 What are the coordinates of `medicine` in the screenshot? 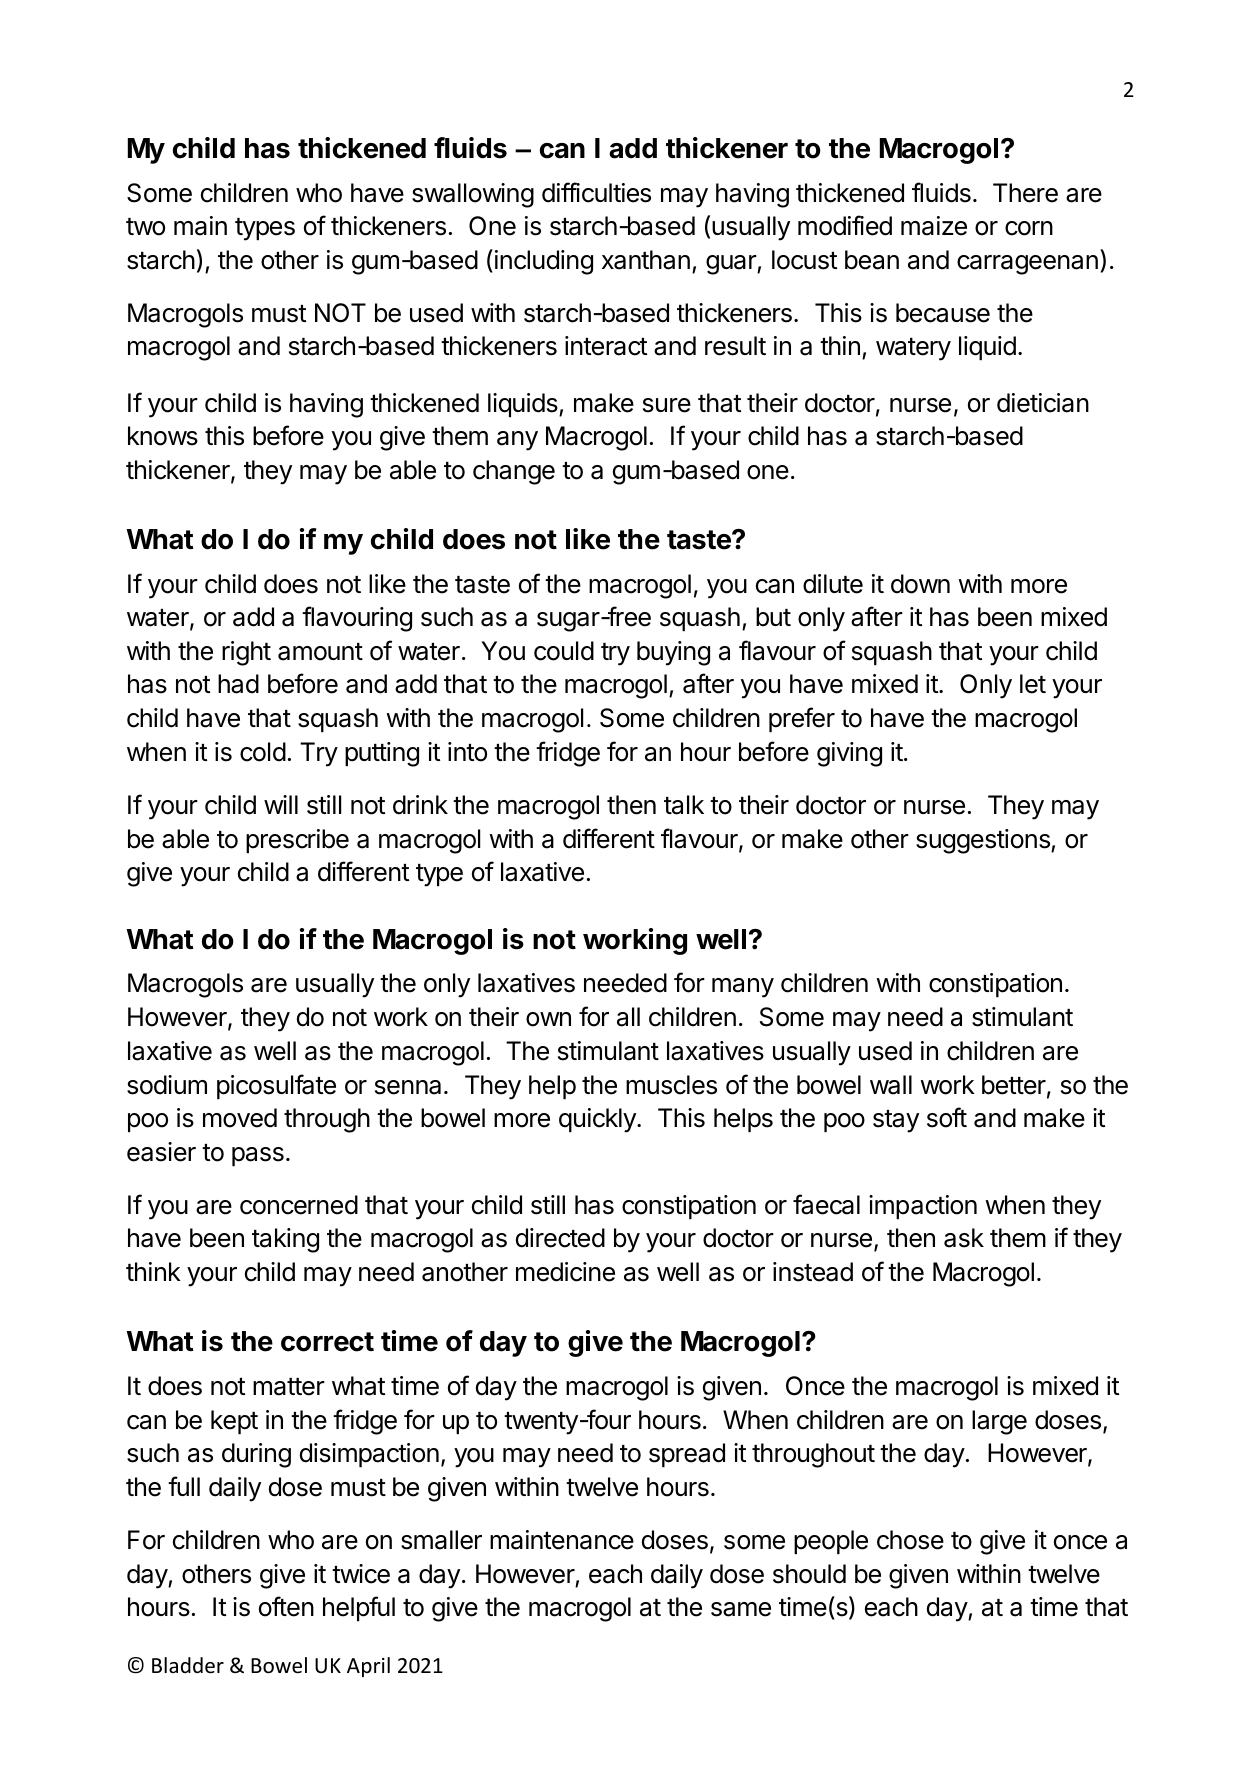 It's located at (565, 1272).
